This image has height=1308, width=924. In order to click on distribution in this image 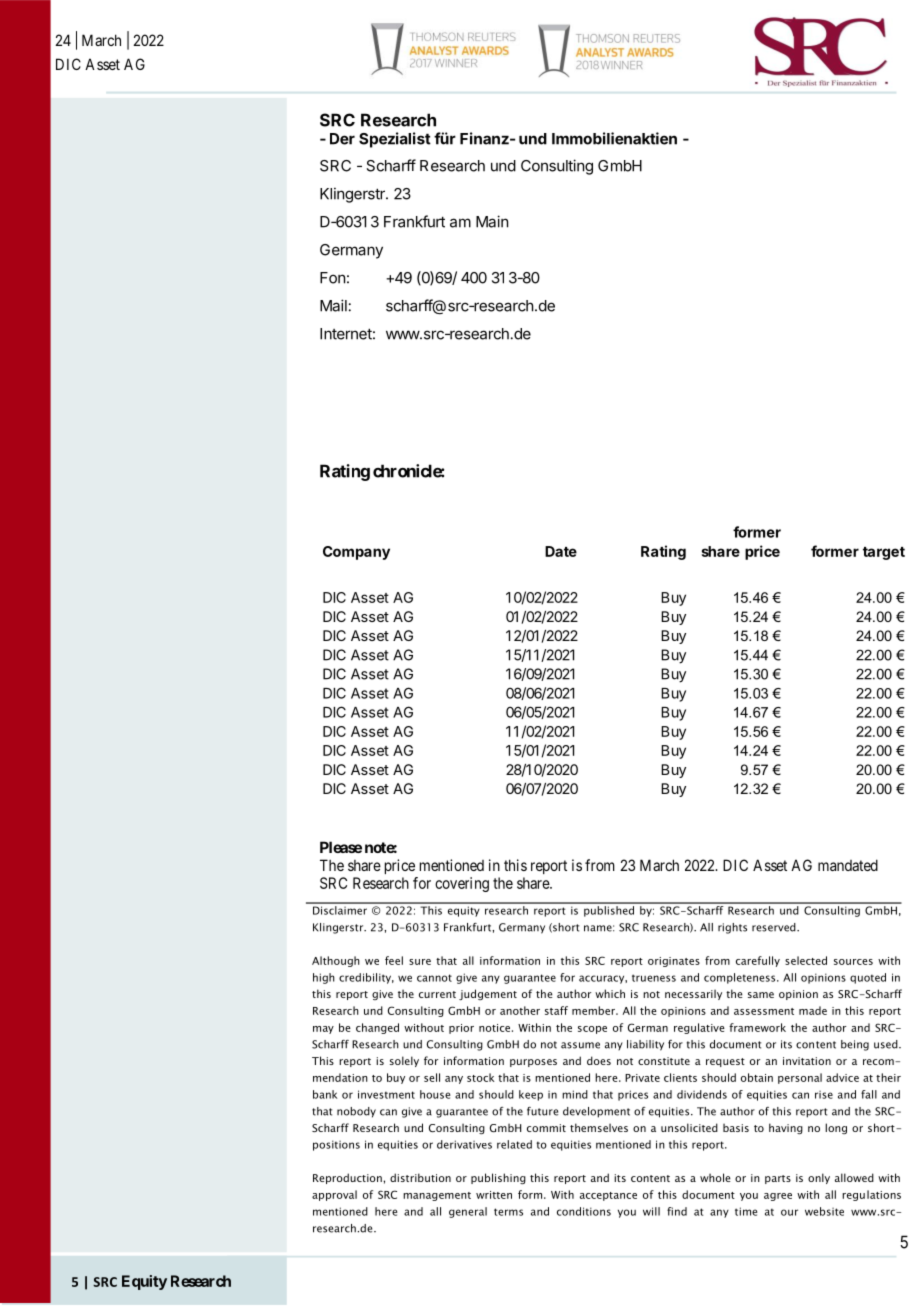, I will do `click(420, 1177)`.
